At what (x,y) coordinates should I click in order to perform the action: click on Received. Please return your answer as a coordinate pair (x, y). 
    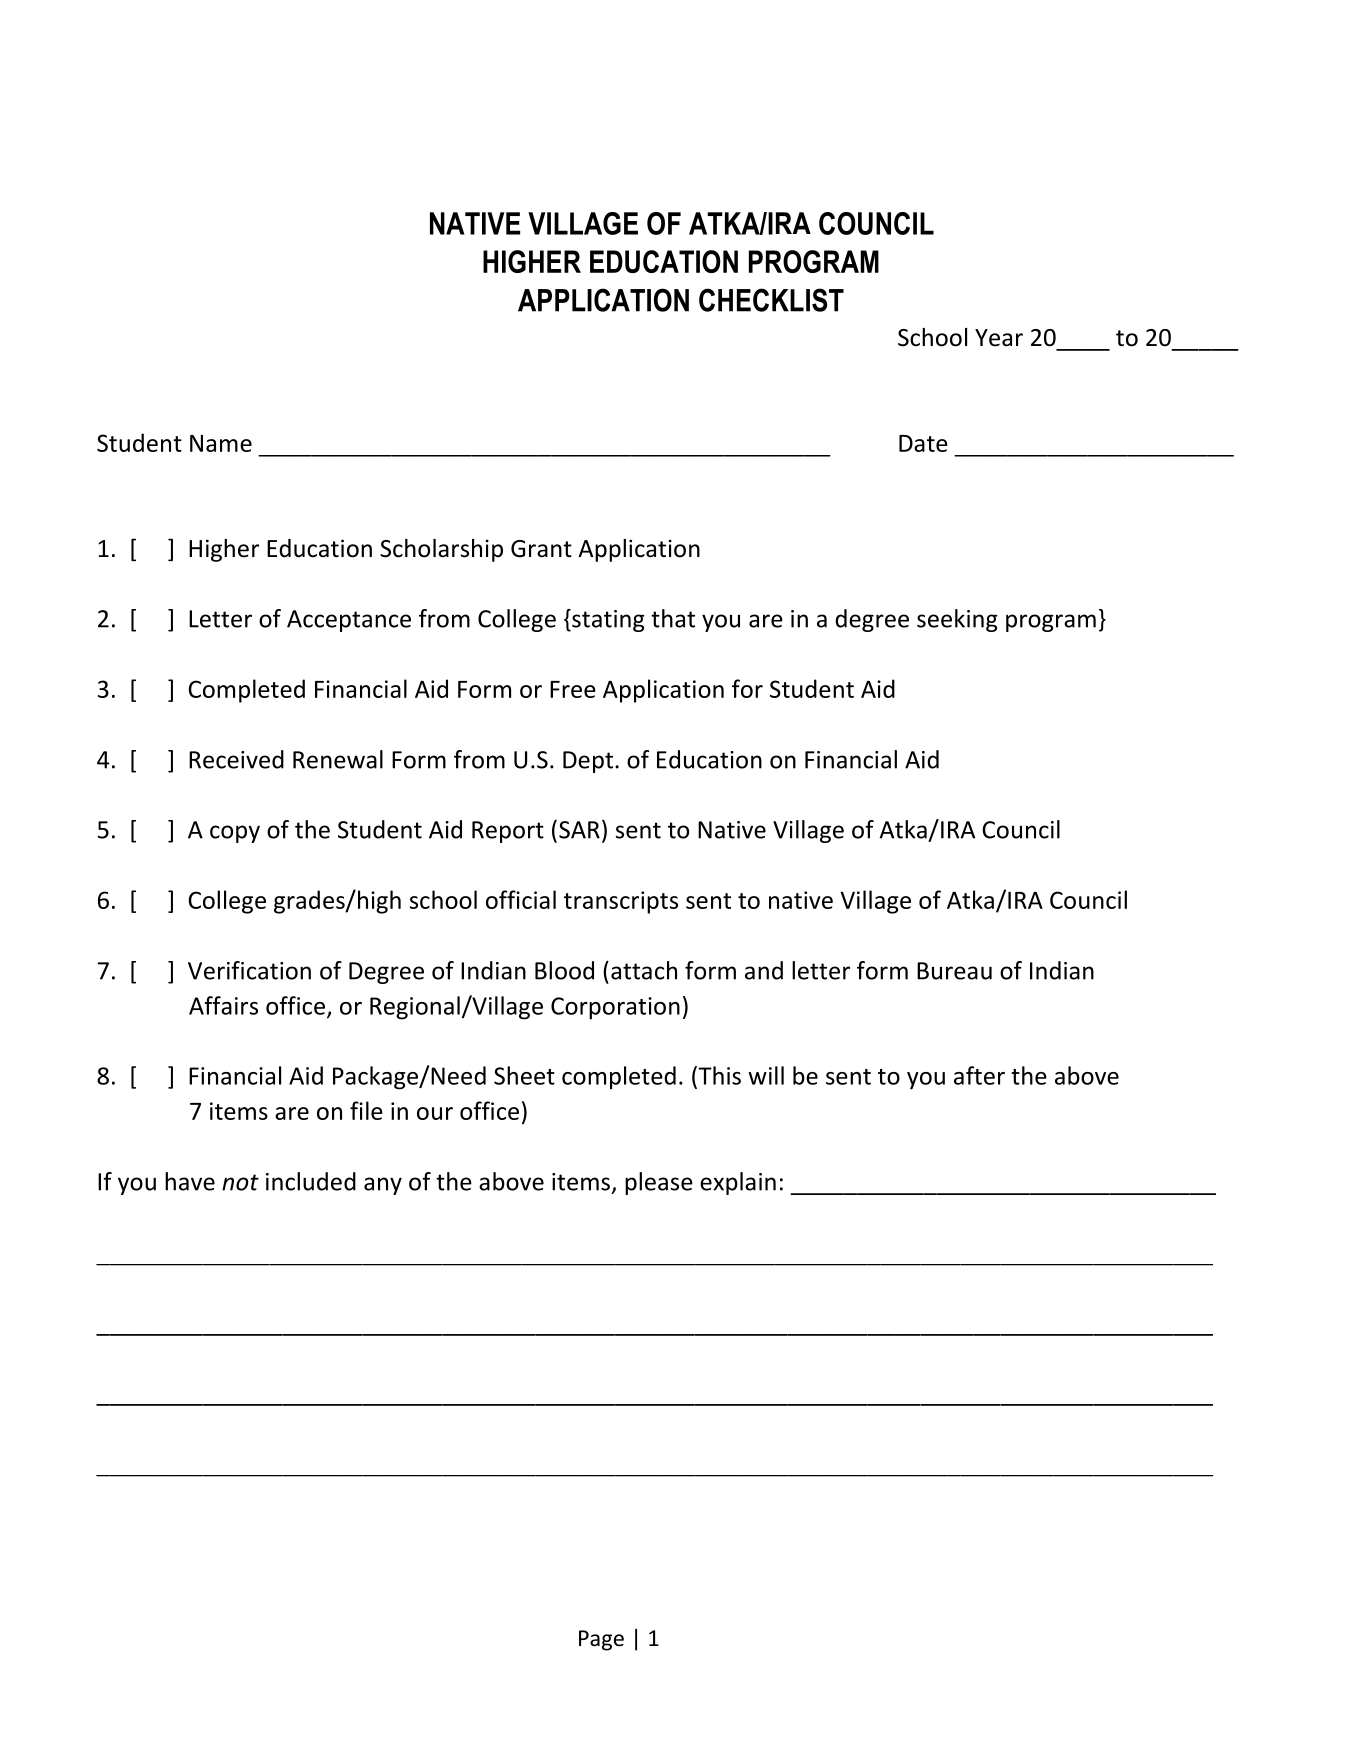
    Looking at the image, I should click on (236, 759).
